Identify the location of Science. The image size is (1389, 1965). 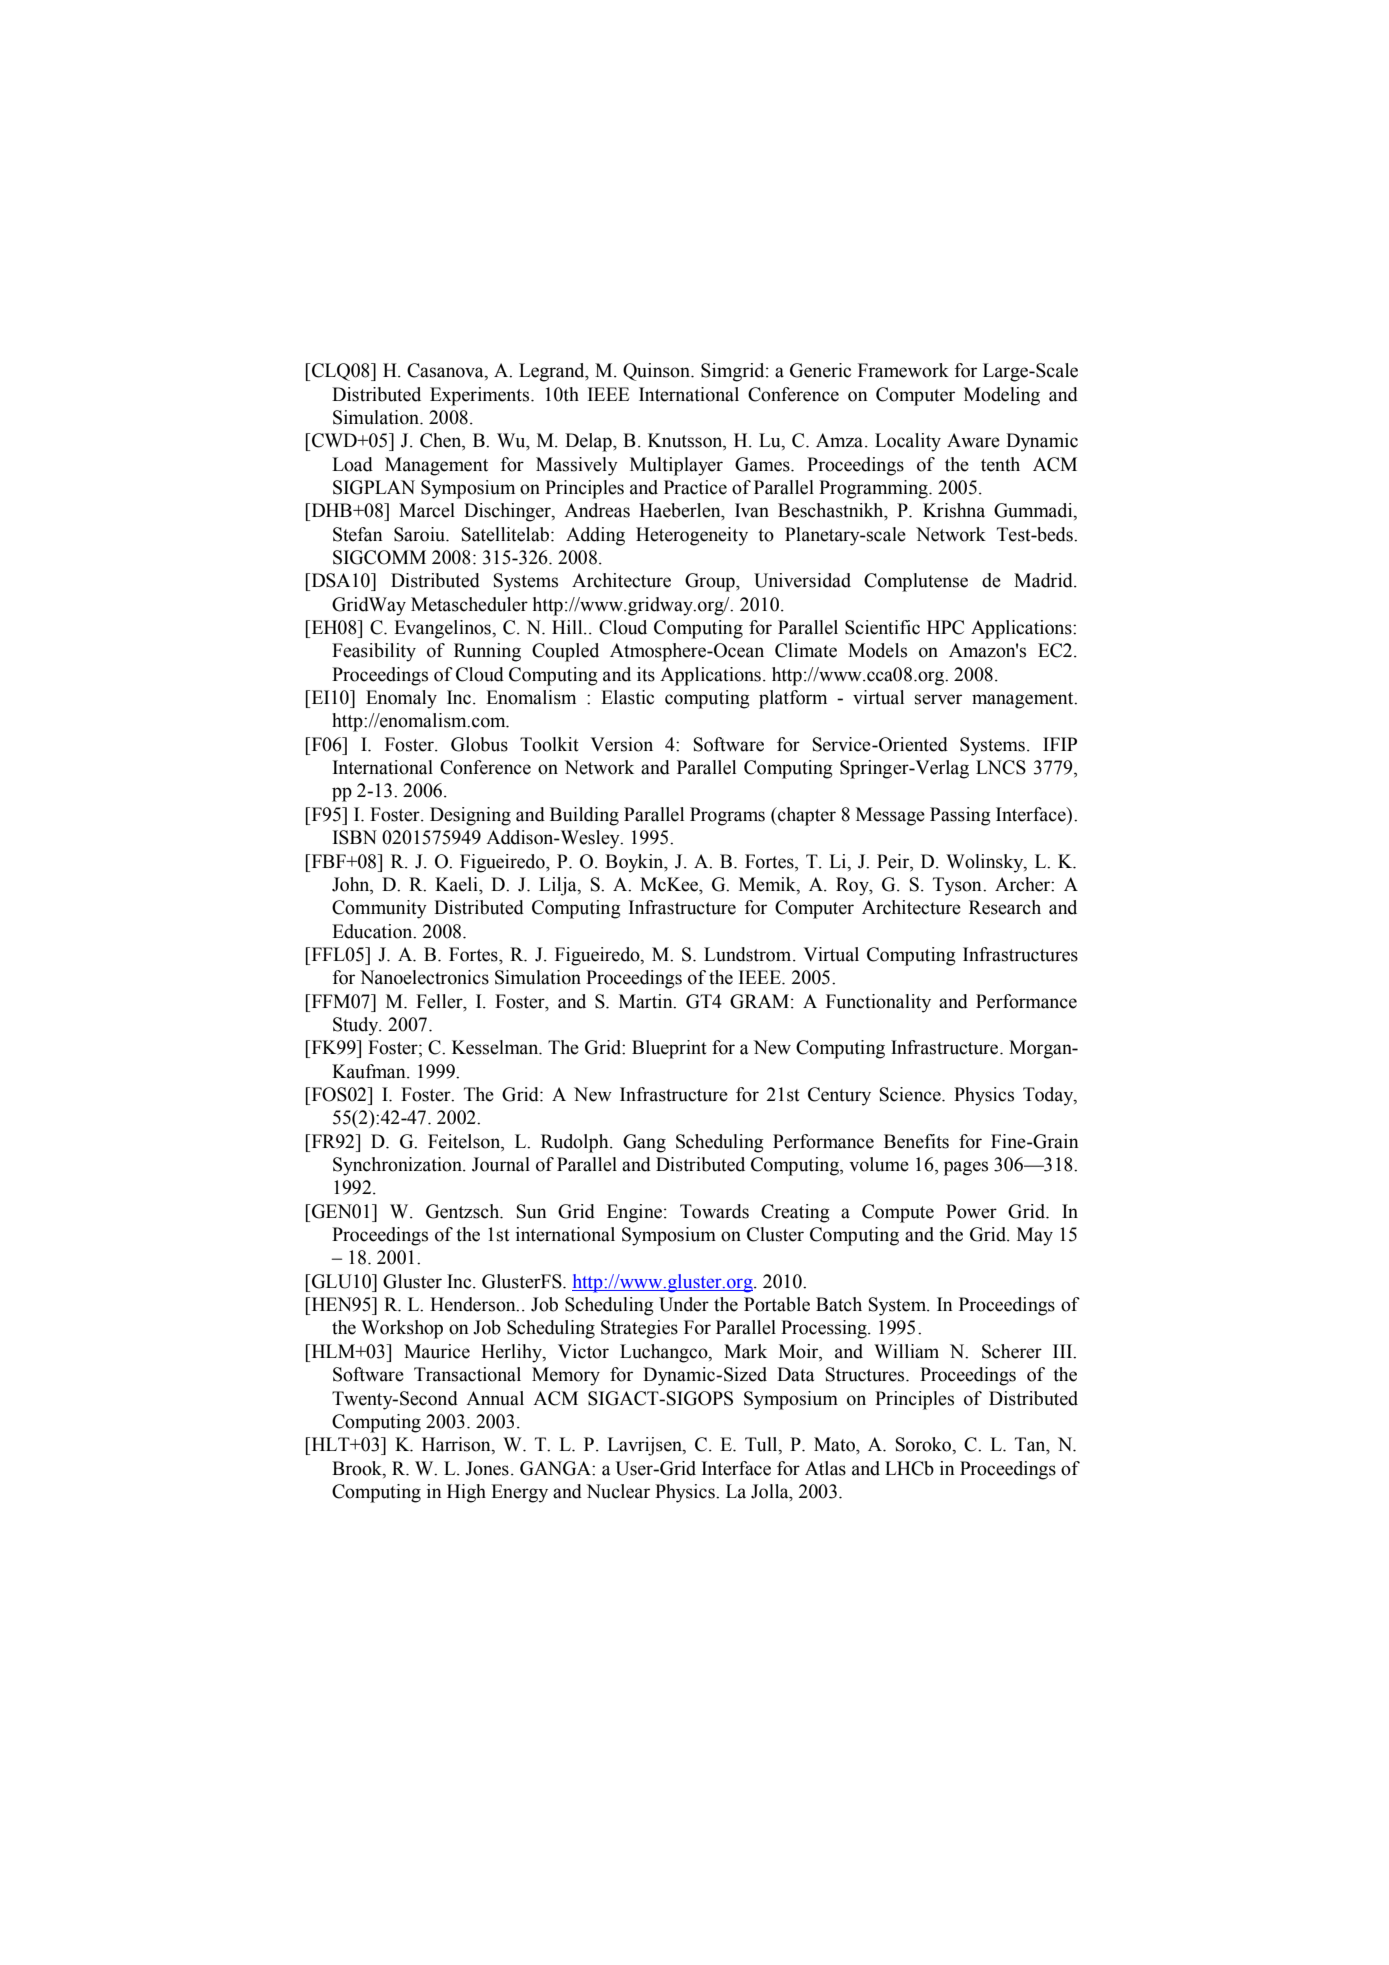
(911, 1094).
